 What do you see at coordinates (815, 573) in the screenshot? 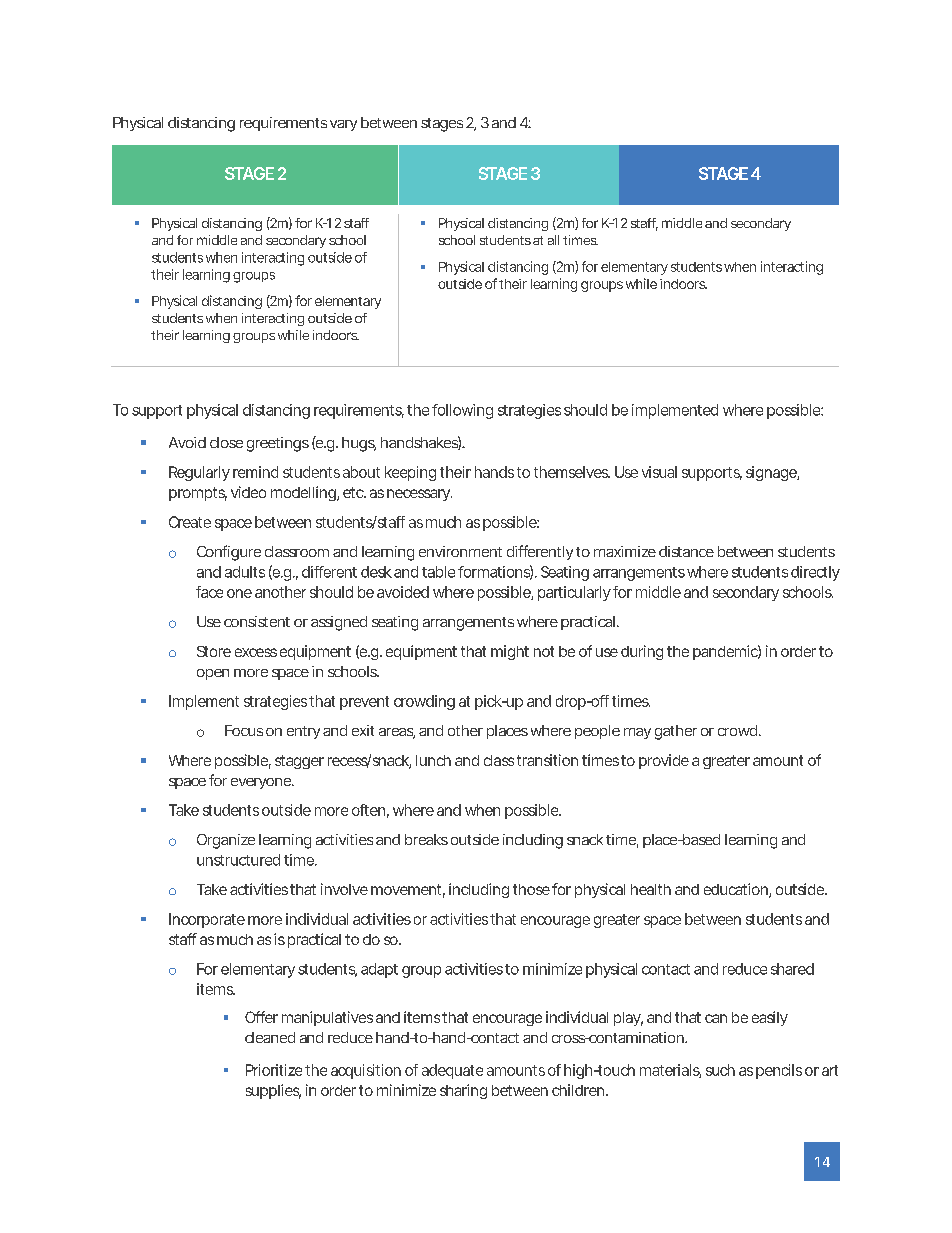
I see `directly` at bounding box center [815, 573].
